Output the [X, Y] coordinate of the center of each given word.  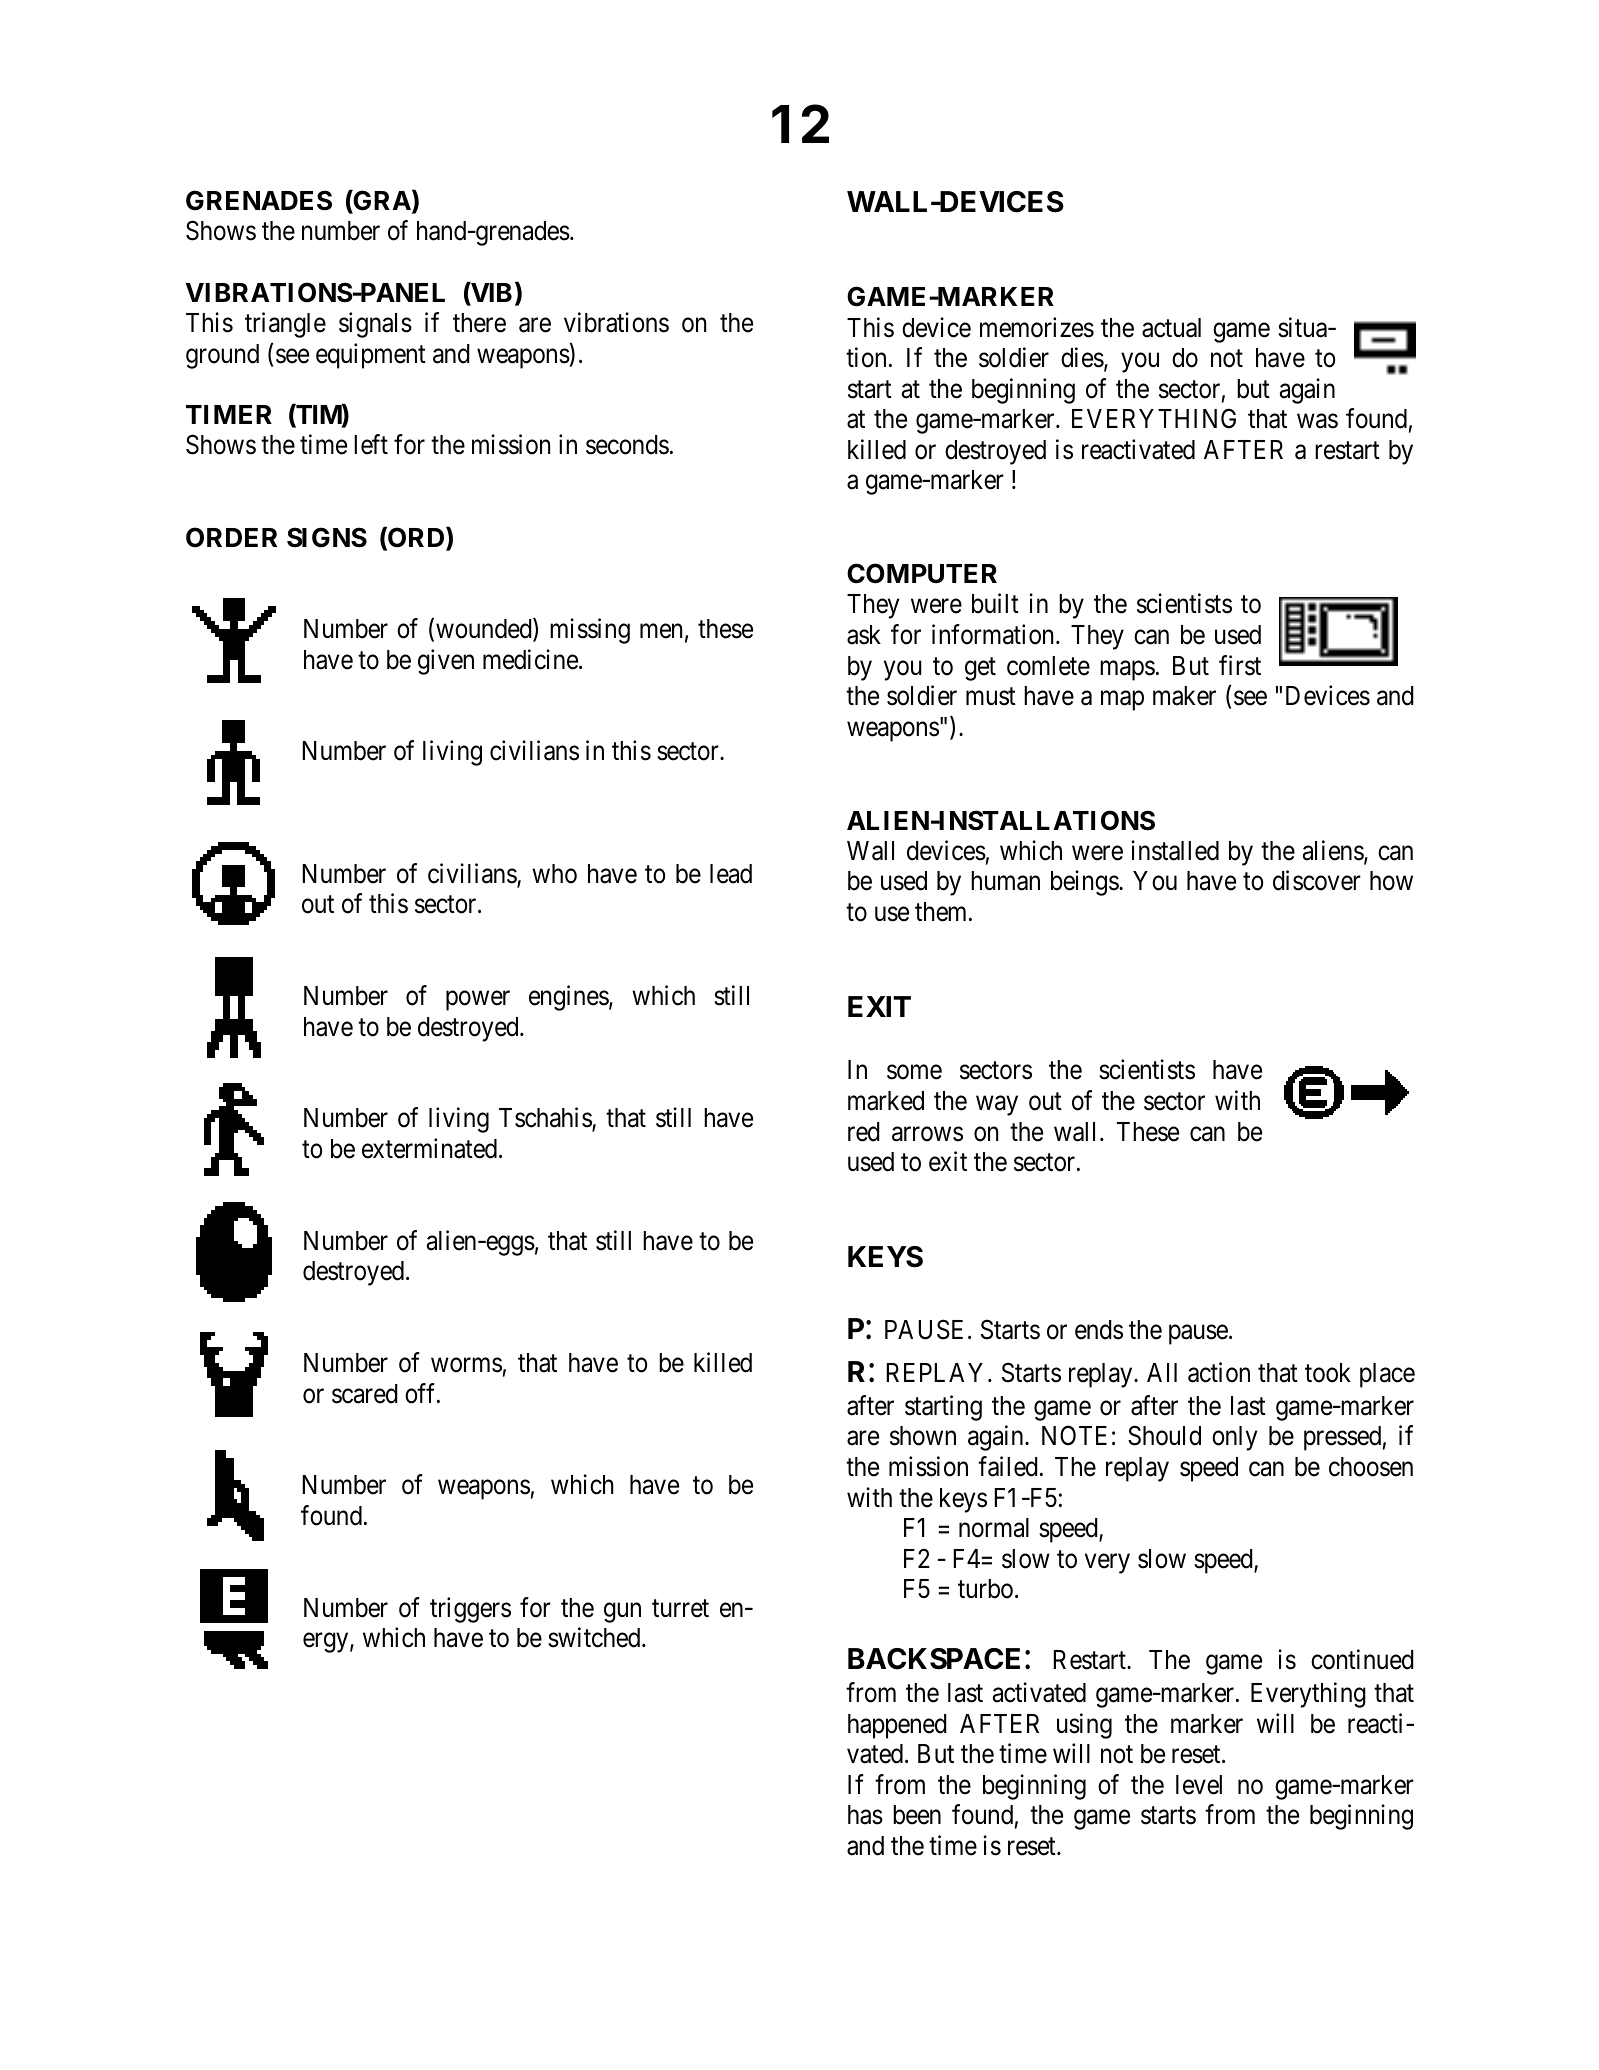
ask [864, 635]
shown [923, 1436]
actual [1171, 328]
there [479, 323]
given [446, 662]
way [997, 1106]
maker [1184, 696]
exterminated [429, 1148]
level [1199, 1785]
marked [886, 1101]
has [865, 1815]
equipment [371, 356]
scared [365, 1394]
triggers [470, 1610]
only [1234, 1438]
